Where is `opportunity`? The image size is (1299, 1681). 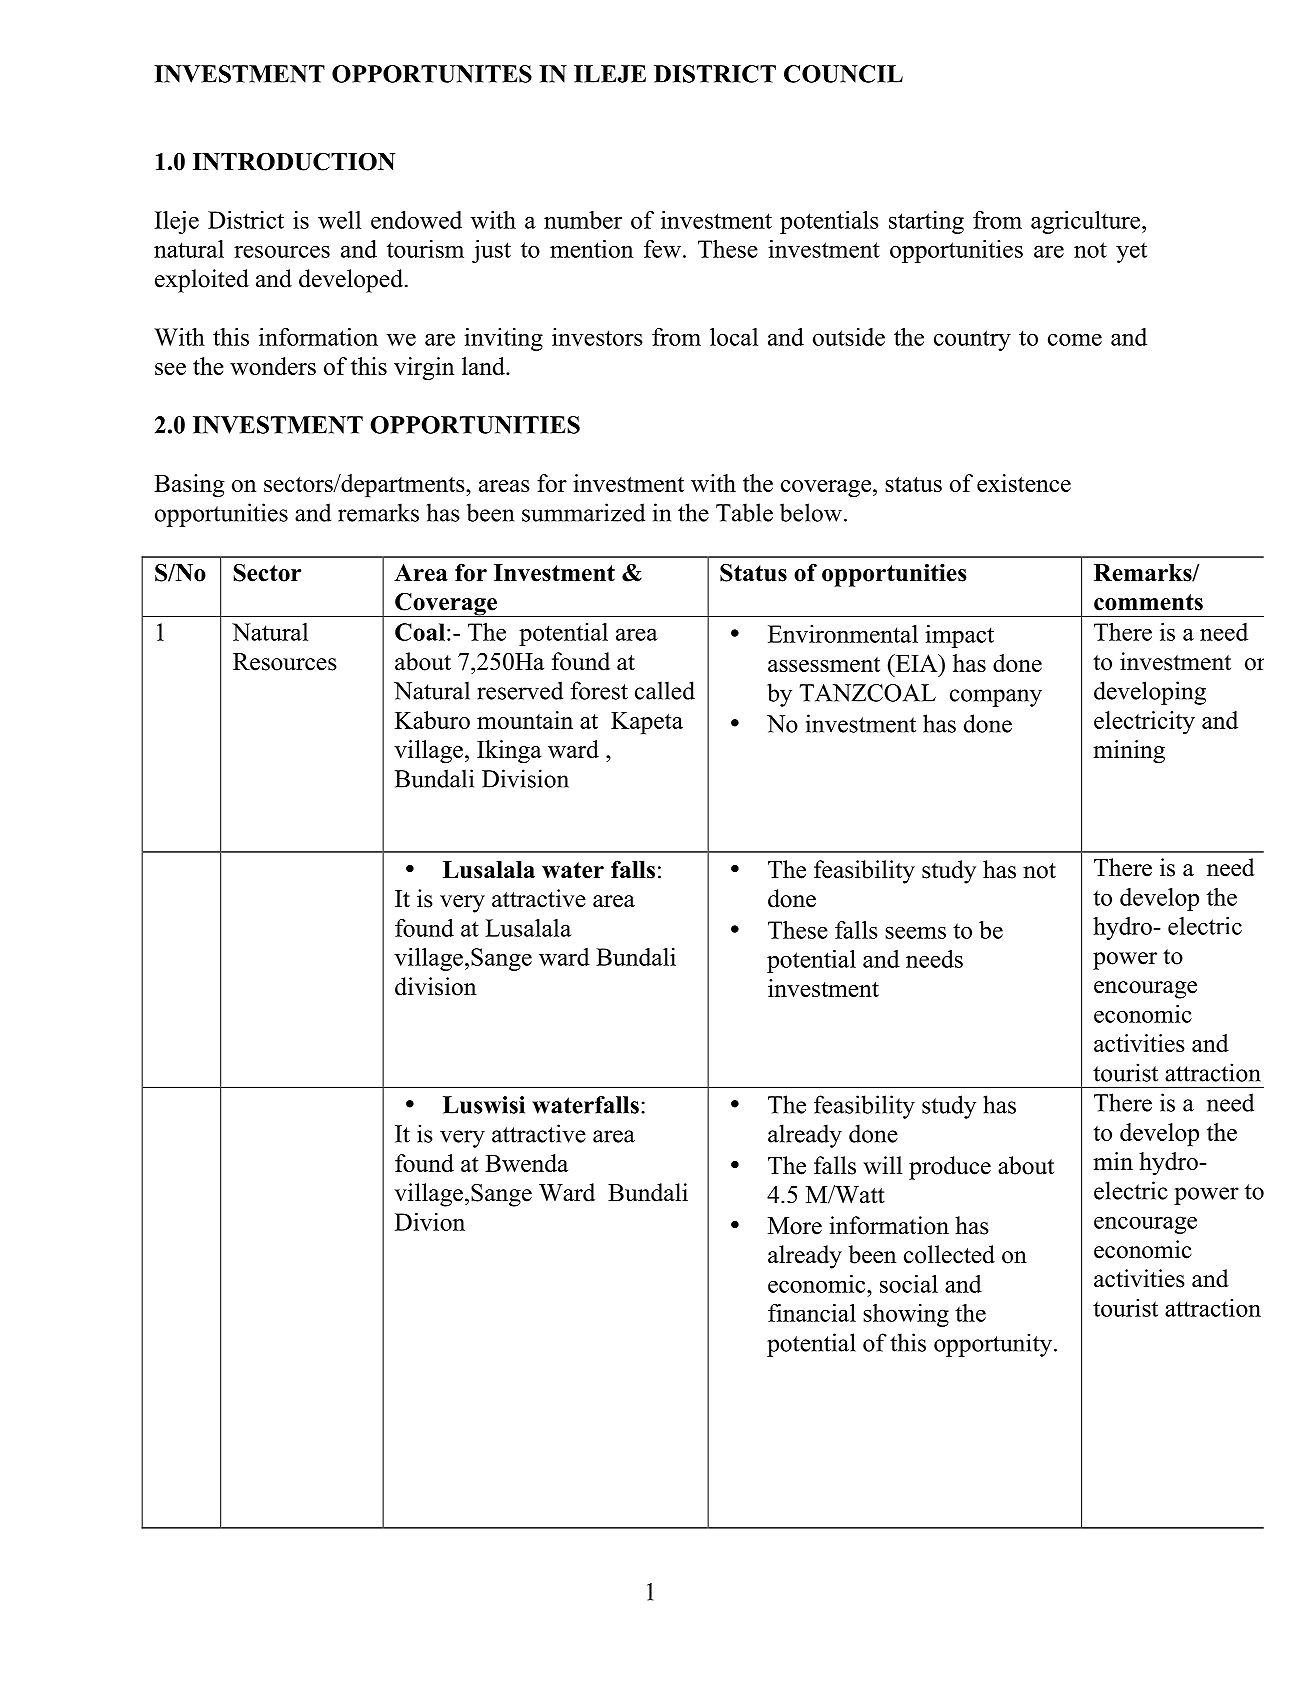 opportunity is located at coordinates (994, 1345).
